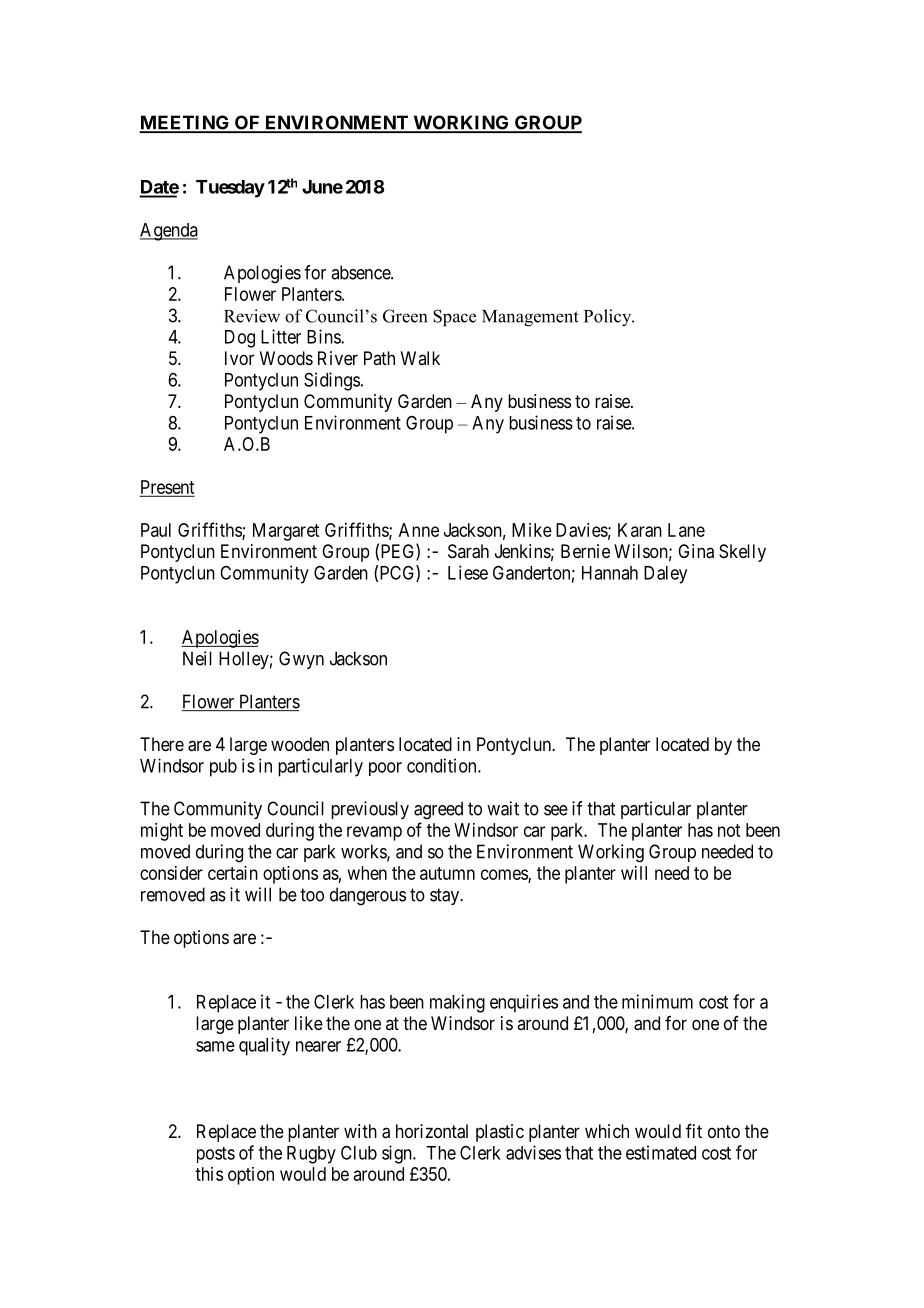 Image resolution: width=924 pixels, height=1308 pixels. I want to click on estimated, so click(661, 1152).
